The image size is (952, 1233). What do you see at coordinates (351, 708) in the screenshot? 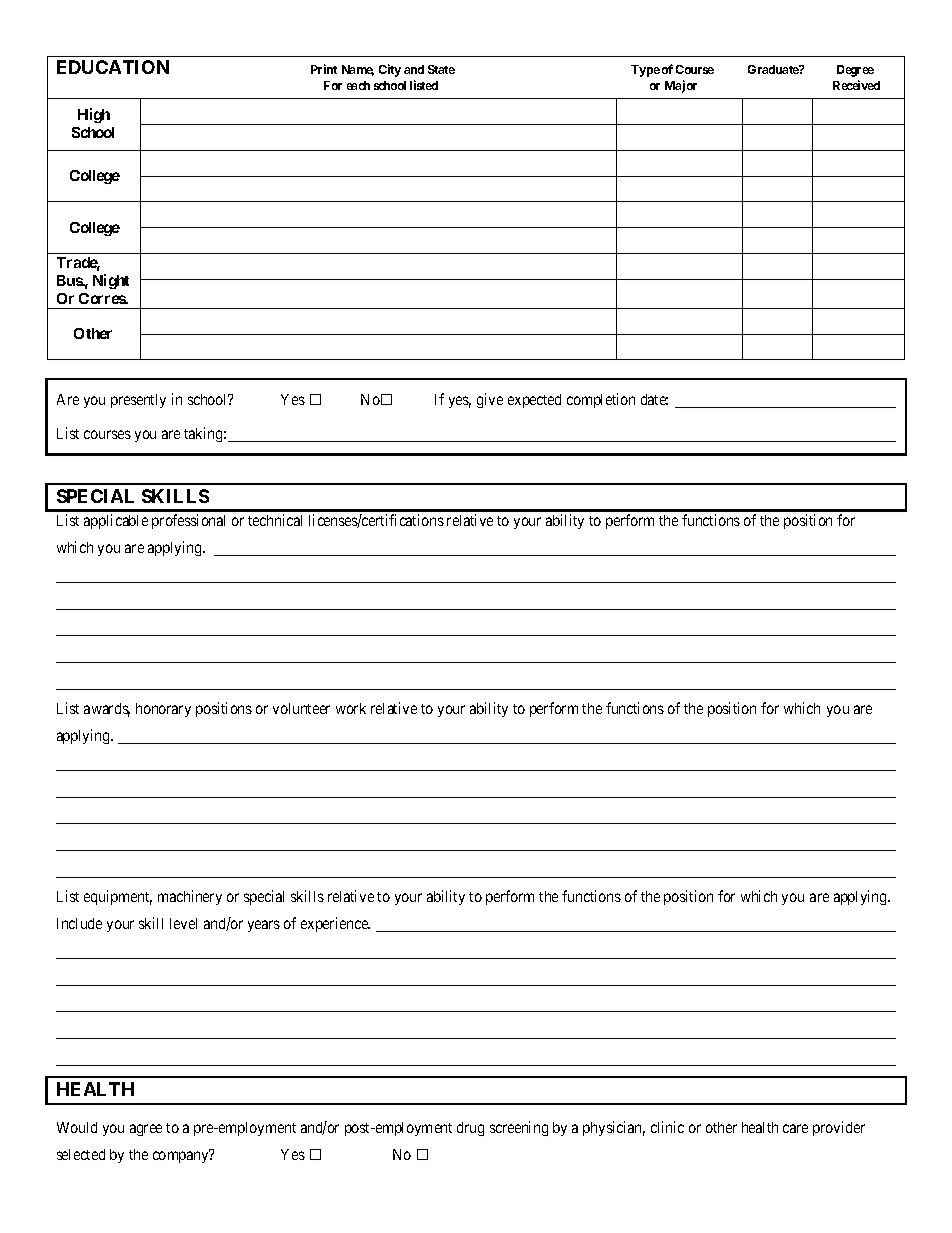
I see `work` at bounding box center [351, 708].
